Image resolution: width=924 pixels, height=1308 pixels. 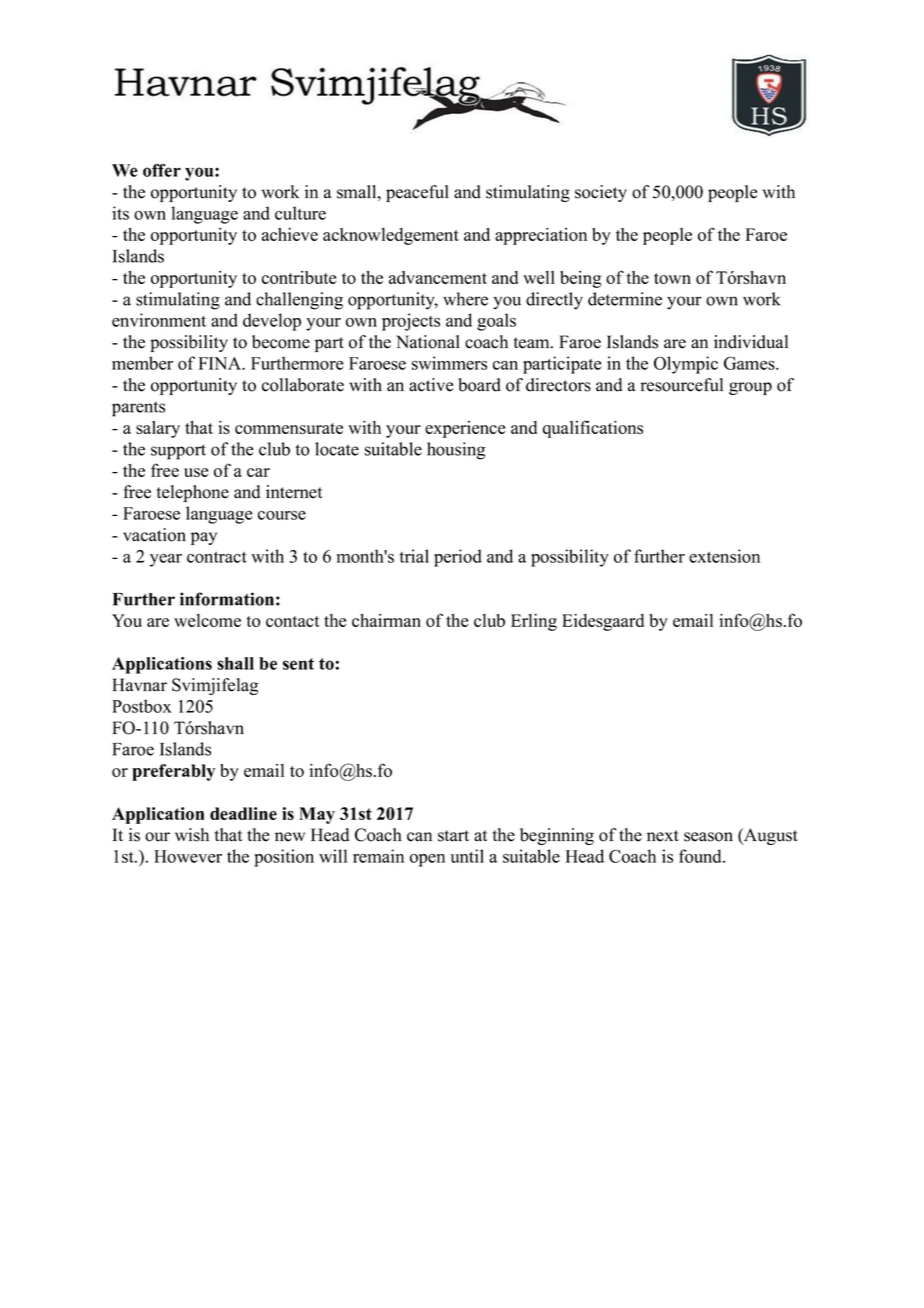 What do you see at coordinates (159, 320) in the screenshot?
I see `environment` at bounding box center [159, 320].
